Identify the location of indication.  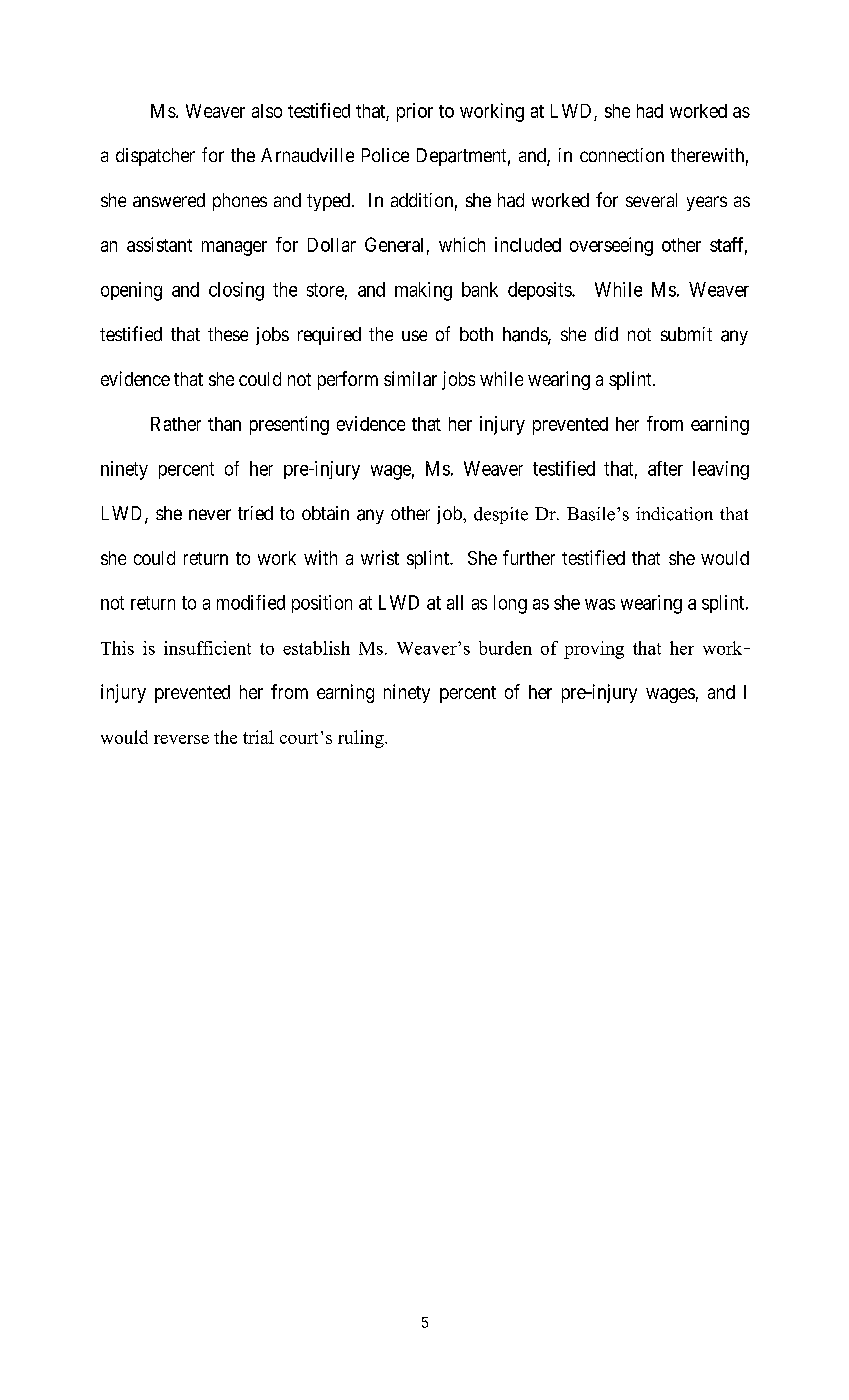
(674, 514).
